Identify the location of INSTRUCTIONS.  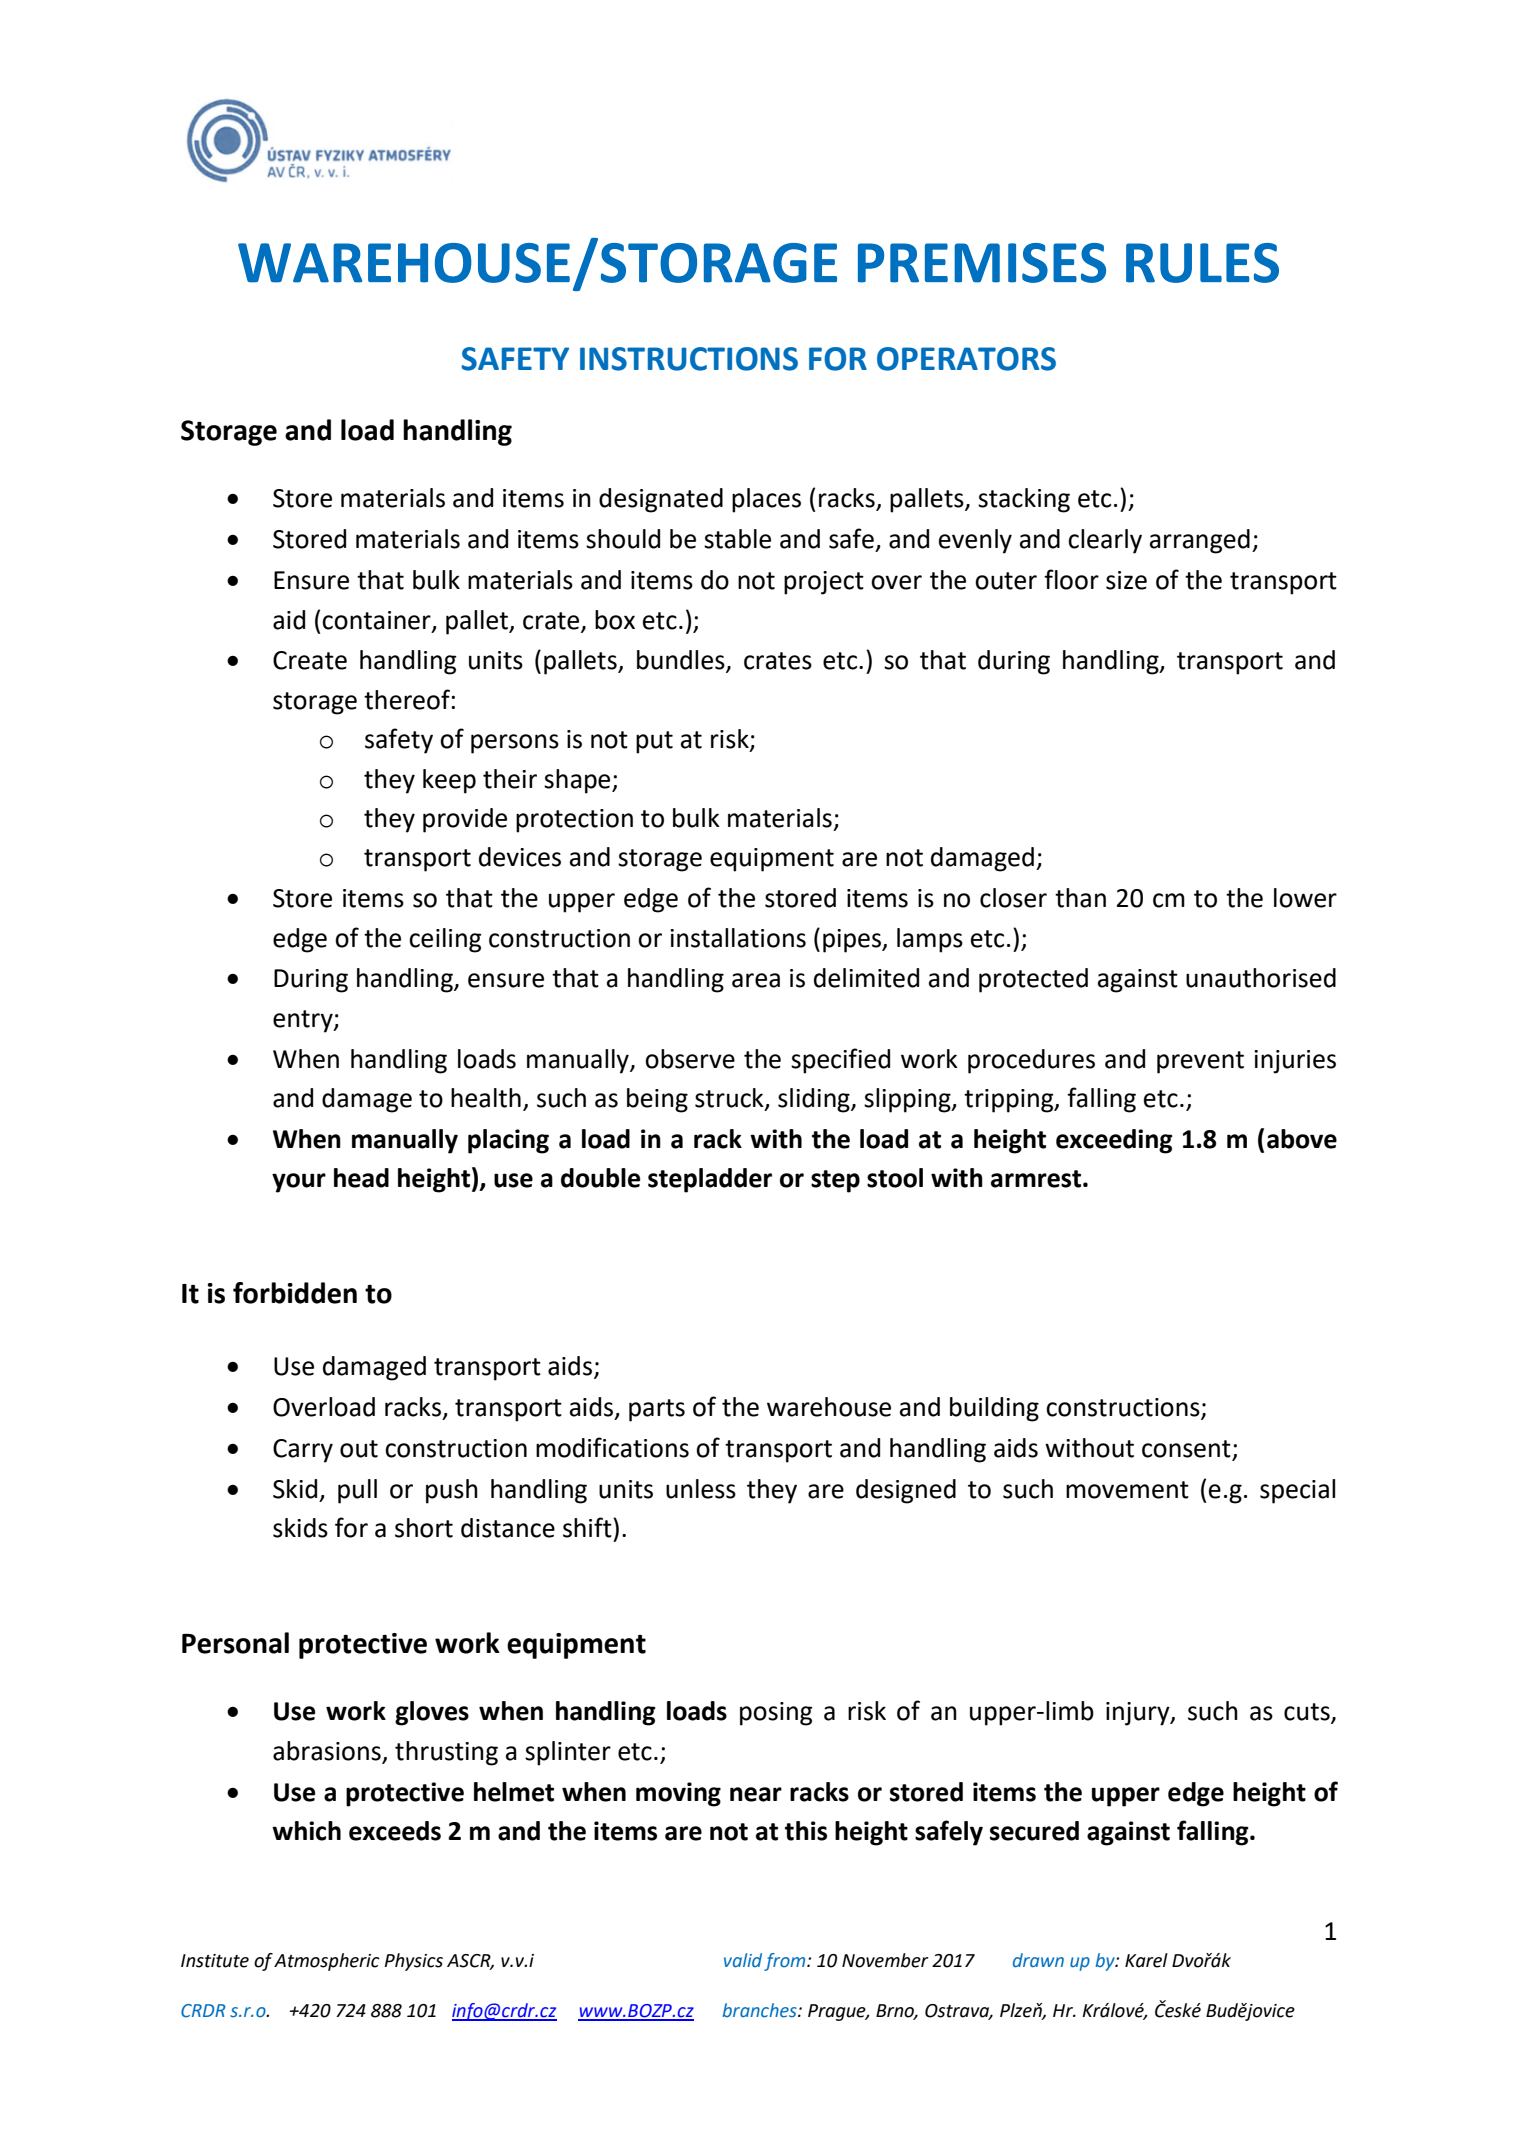
(689, 359).
